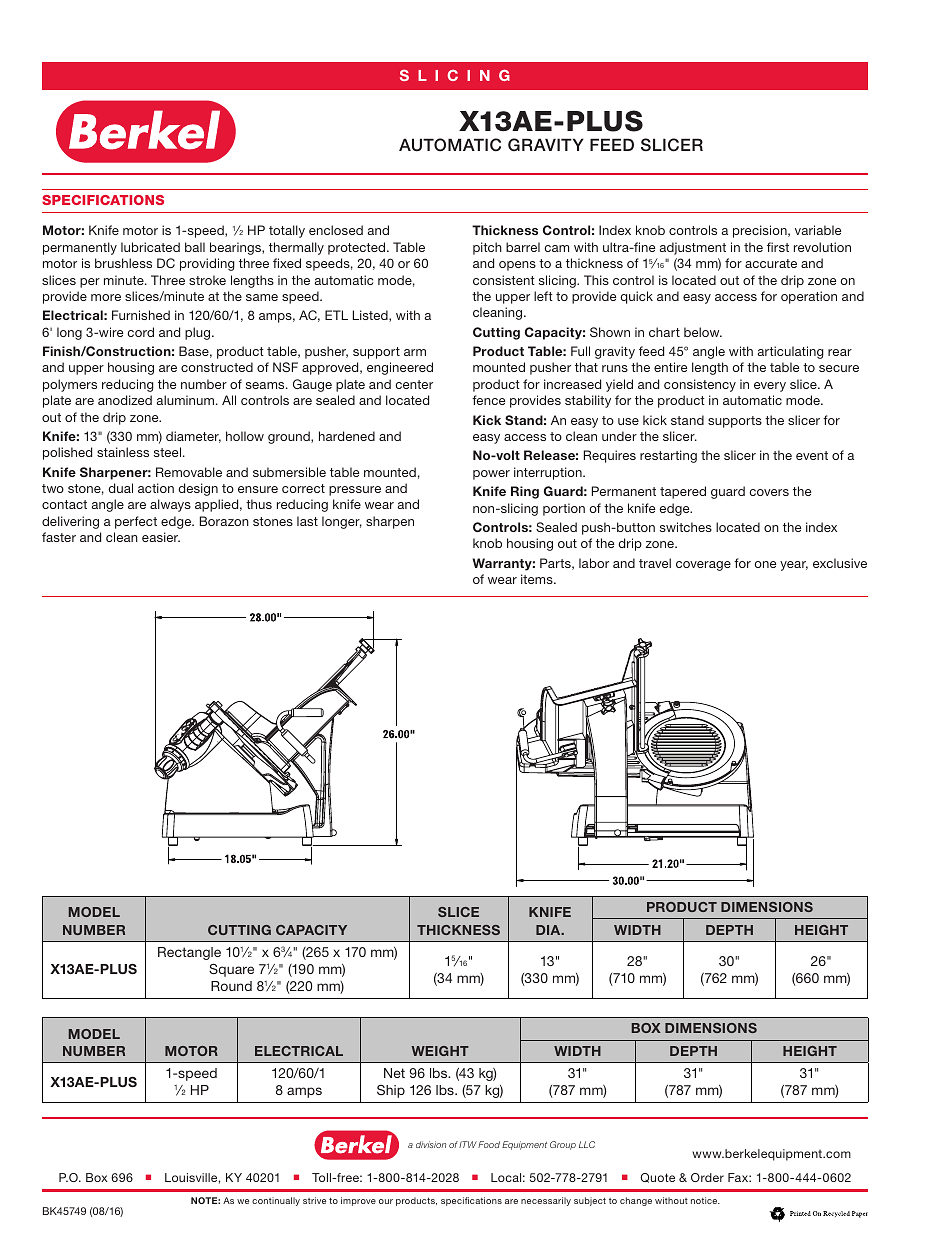 The width and height of the image is (952, 1233). I want to click on division, so click(431, 1144).
